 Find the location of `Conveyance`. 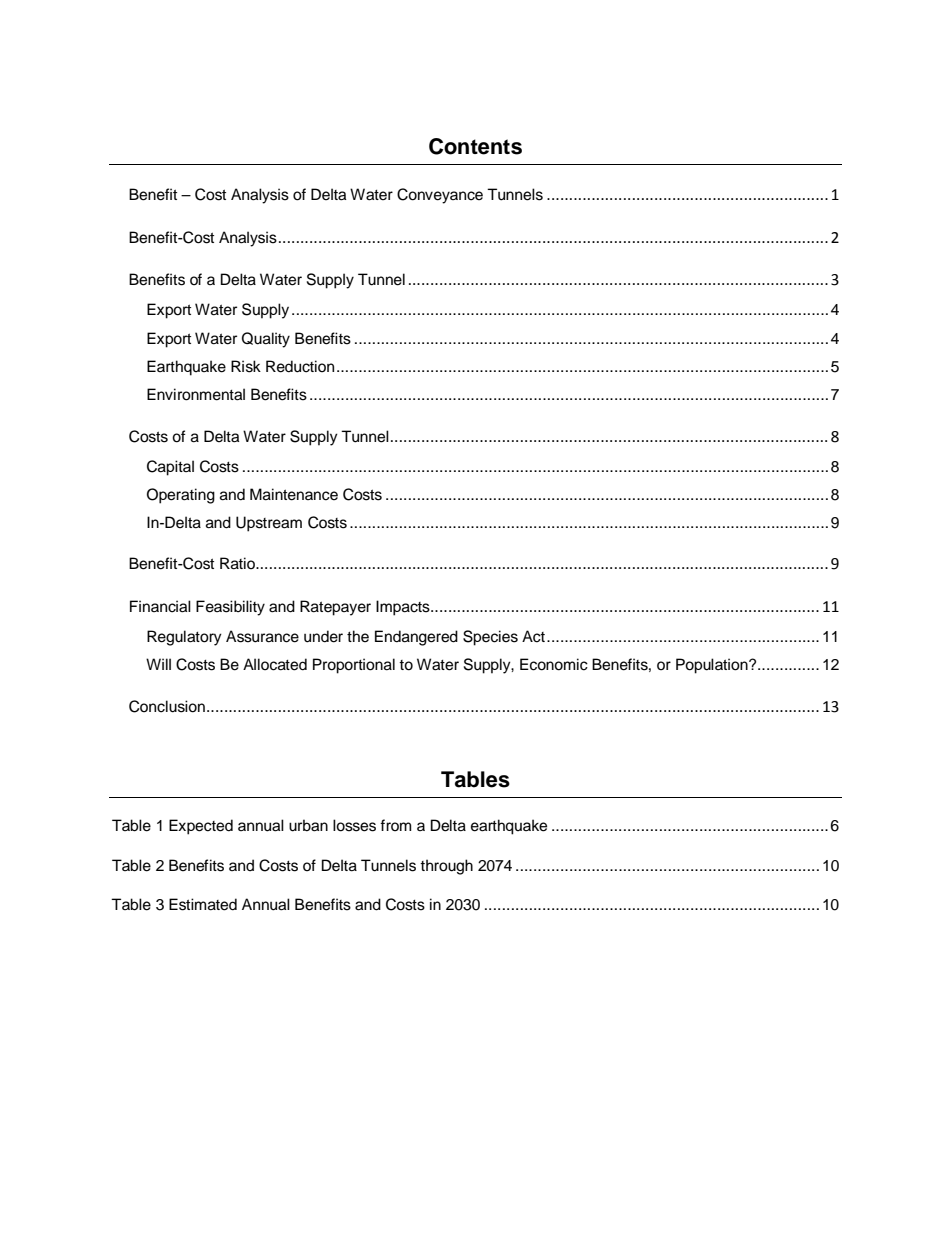

Conveyance is located at coordinates (440, 196).
